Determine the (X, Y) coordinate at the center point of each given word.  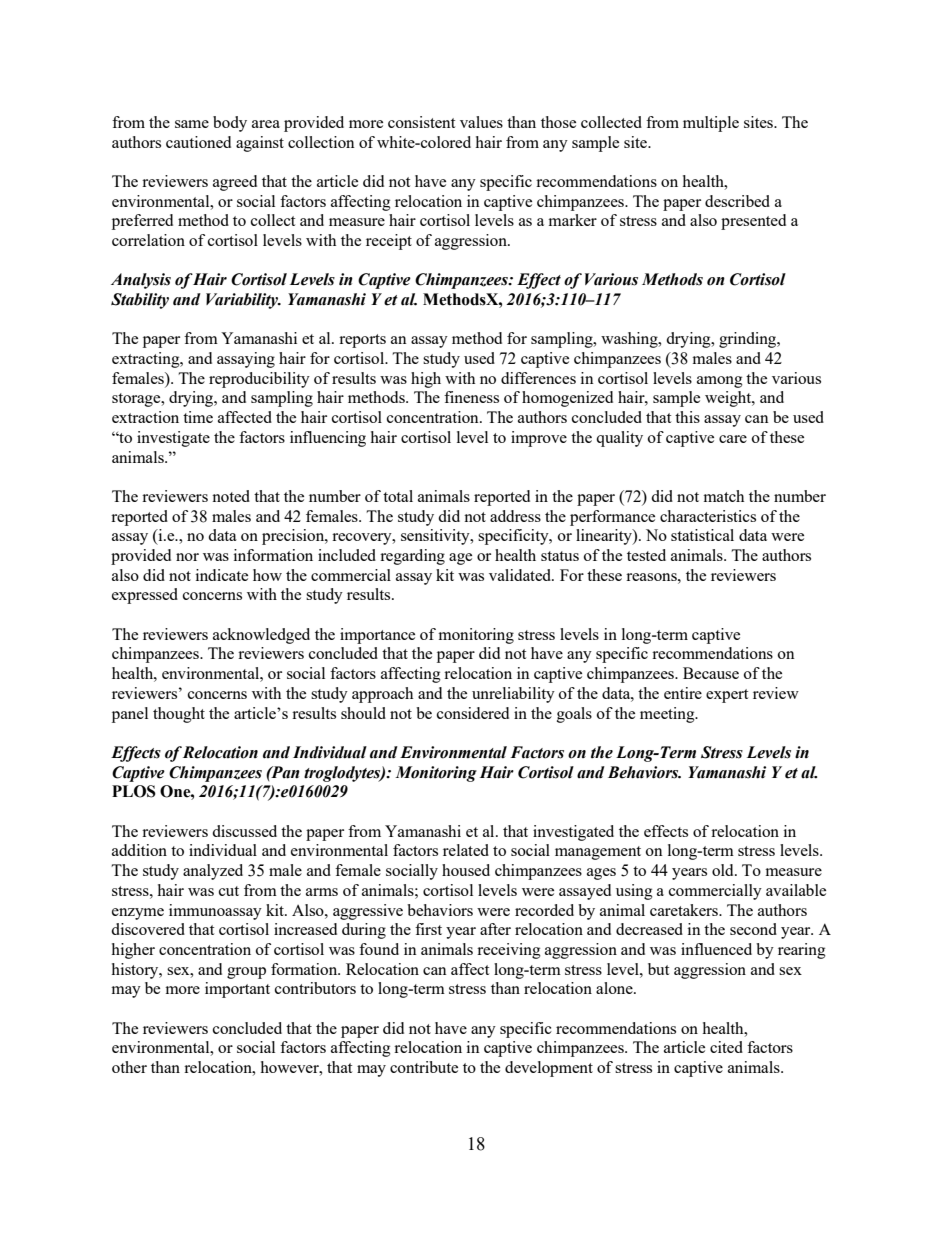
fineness (471, 397)
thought (179, 715)
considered (473, 713)
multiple (711, 124)
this (687, 417)
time (198, 417)
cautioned (198, 142)
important (237, 990)
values (481, 122)
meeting (668, 715)
